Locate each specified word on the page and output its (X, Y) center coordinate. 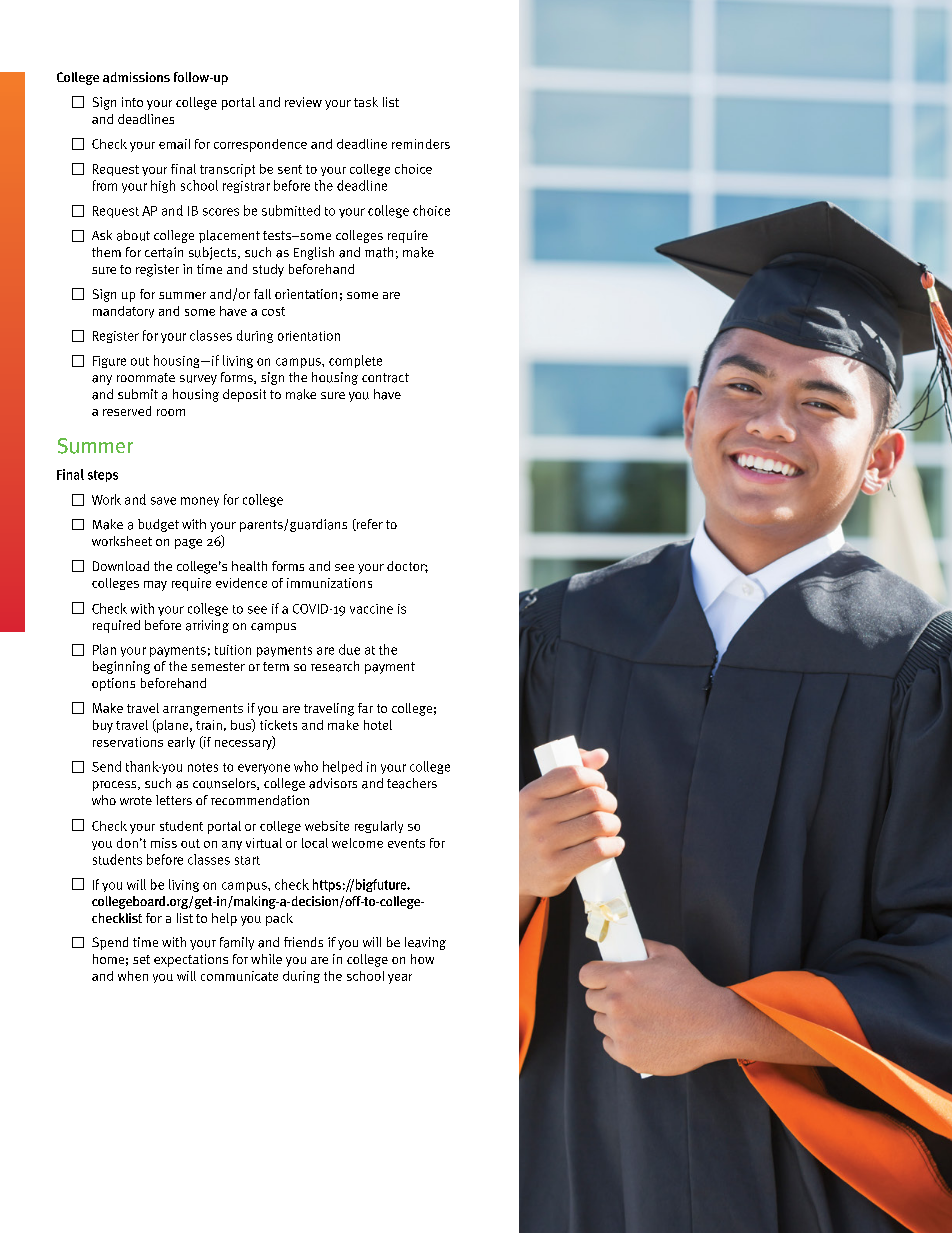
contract (385, 378)
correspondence (260, 145)
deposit (244, 395)
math (379, 252)
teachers (412, 783)
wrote (136, 800)
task (366, 102)
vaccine (371, 609)
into (132, 102)
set (141, 959)
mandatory (123, 312)
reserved (127, 411)
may (155, 586)
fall (262, 294)
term (276, 666)
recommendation (260, 800)
